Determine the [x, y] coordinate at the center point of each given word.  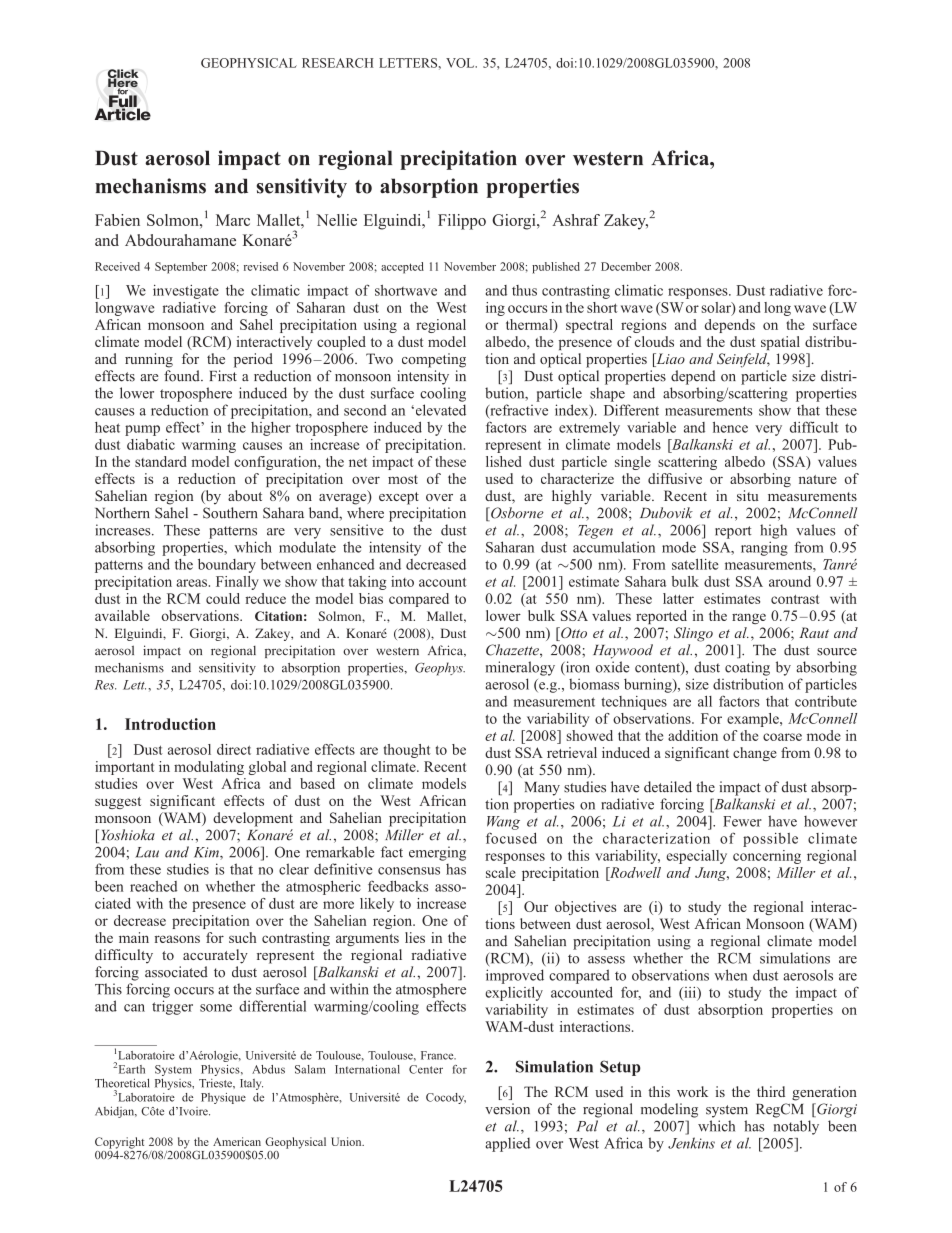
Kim [207, 853]
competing [434, 360]
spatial [780, 343]
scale [501, 872]
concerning [767, 857]
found [183, 376]
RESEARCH [338, 63]
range [749, 618]
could [223, 598]
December [626, 266]
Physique [223, 1098]
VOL [461, 63]
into [402, 581]
